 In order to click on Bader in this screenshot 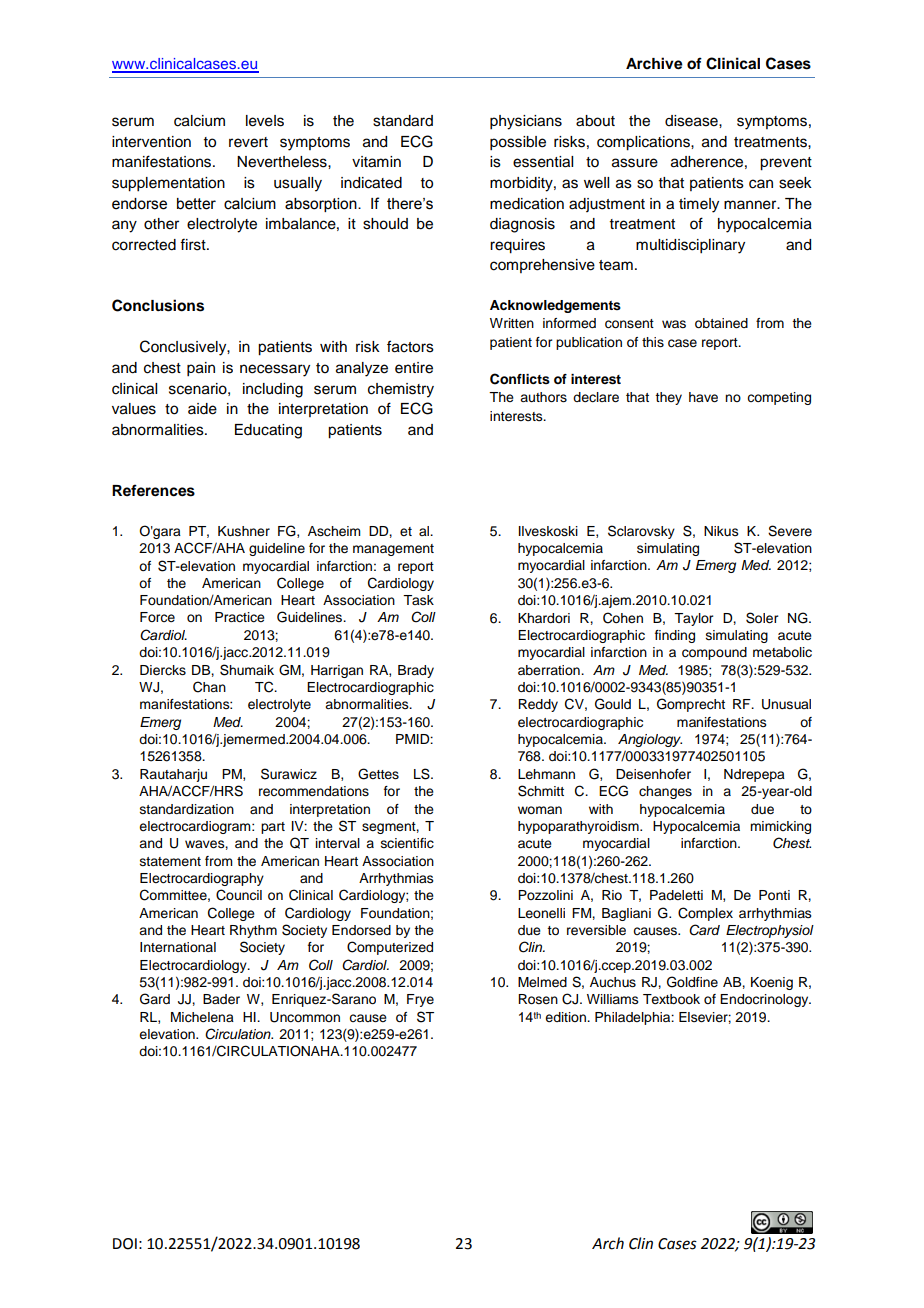, I will do `click(221, 999)`.
